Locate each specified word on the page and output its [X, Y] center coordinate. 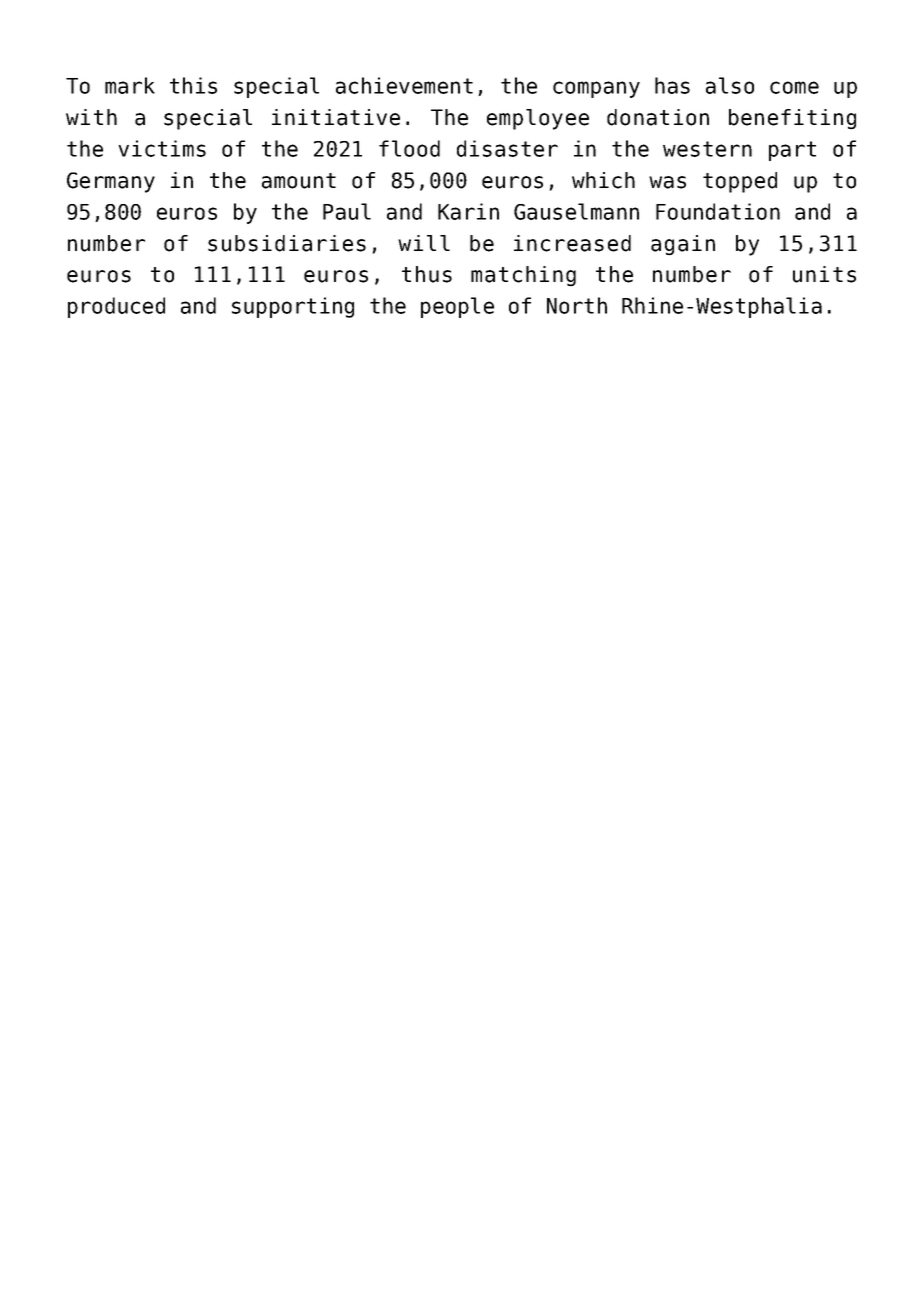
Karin [468, 211]
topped [740, 182]
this [193, 85]
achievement [404, 85]
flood [409, 148]
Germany [111, 182]
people [457, 307]
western [707, 149]
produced [116, 307]
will [424, 243]
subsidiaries [287, 243]
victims [162, 148]
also [730, 85]
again [683, 245]
